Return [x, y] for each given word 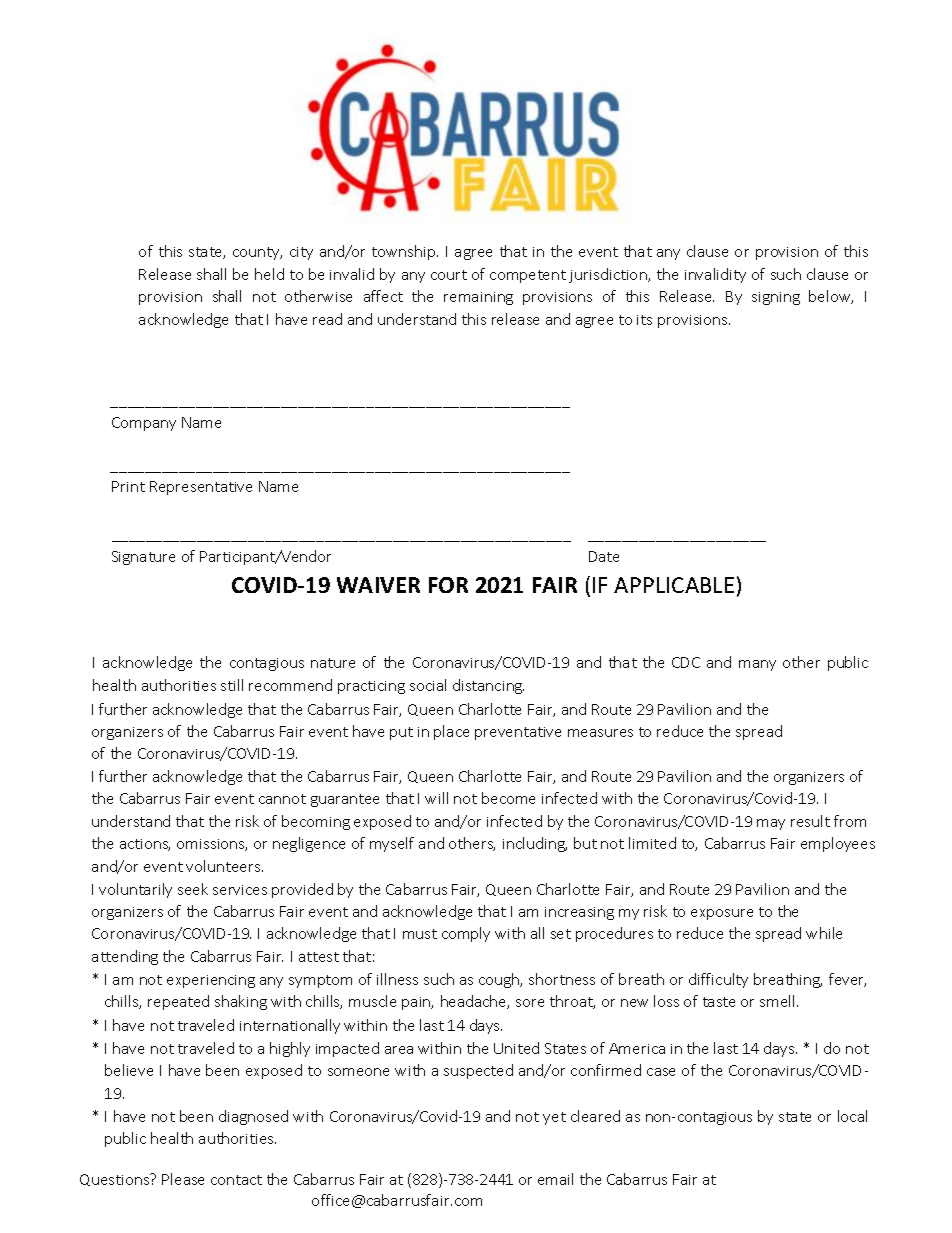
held [269, 274]
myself [392, 844]
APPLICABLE [674, 585]
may [771, 824]
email [555, 1179]
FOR [448, 585]
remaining [478, 298]
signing [776, 298]
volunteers [224, 866]
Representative [201, 488]
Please [183, 1179]
